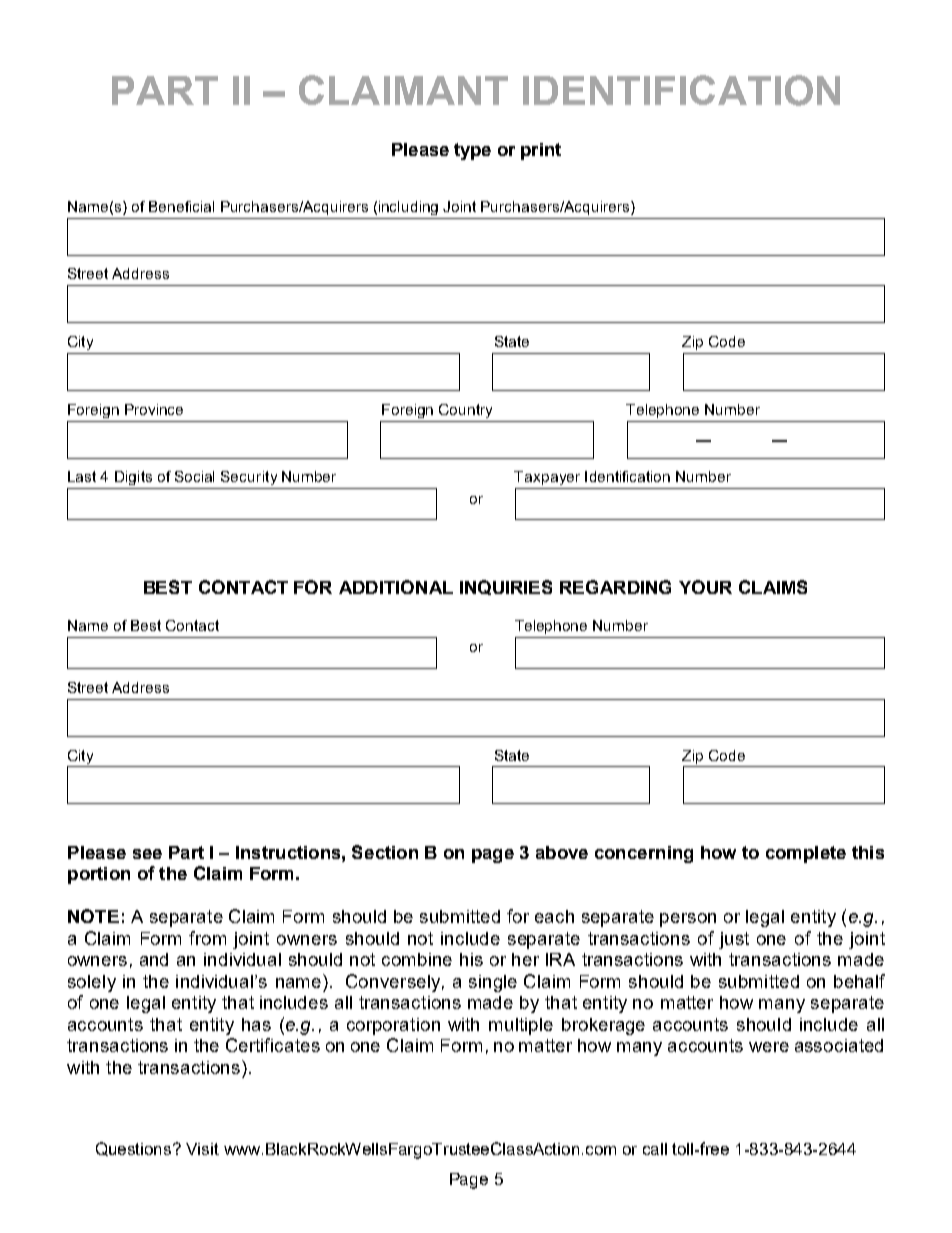  Describe the element at coordinates (506, 587) in the screenshot. I see `INQUIRIES` at that location.
